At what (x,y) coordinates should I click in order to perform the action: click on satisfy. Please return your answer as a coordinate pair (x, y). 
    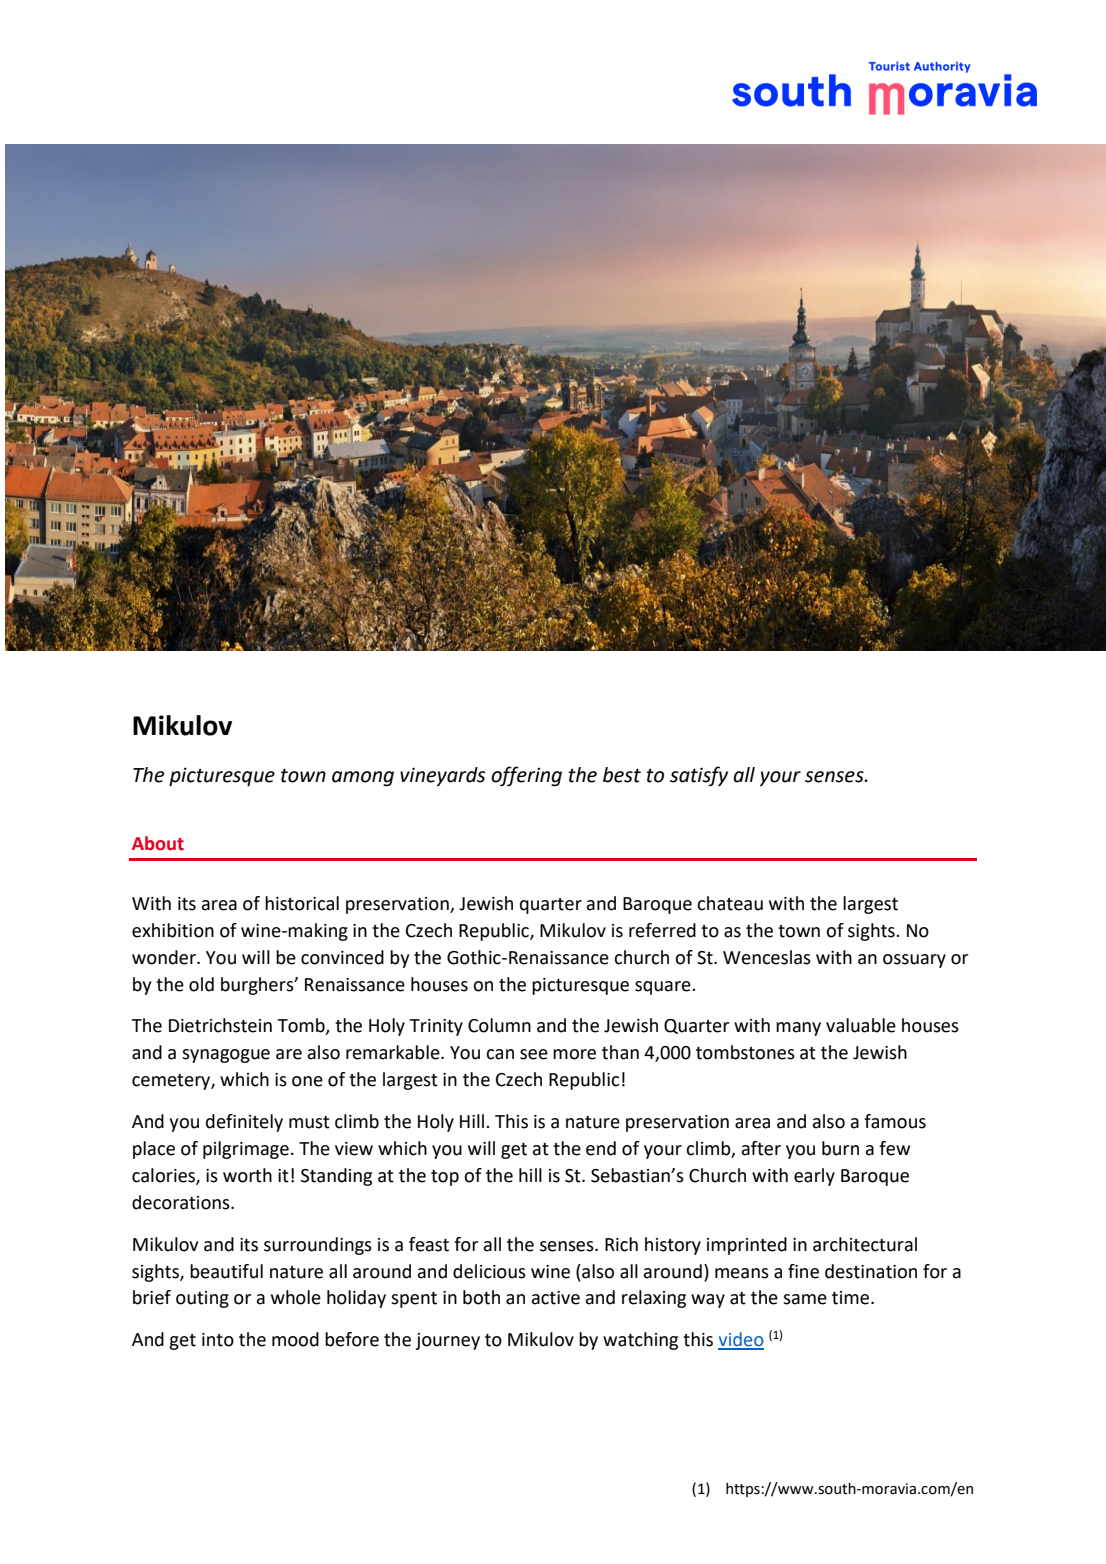
    Looking at the image, I should click on (699, 776).
